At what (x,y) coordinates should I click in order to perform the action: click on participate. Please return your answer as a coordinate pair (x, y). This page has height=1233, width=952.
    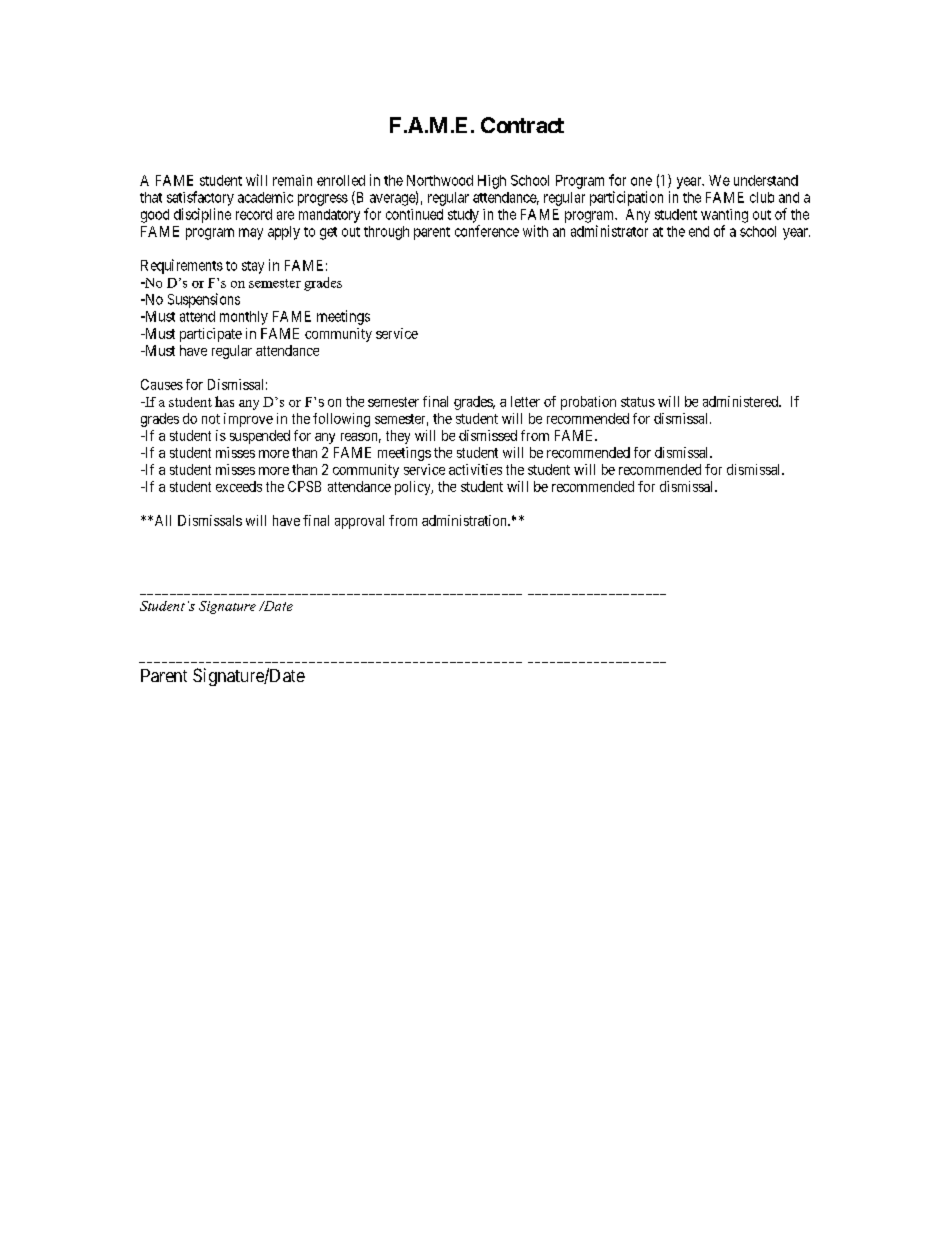
    Looking at the image, I should click on (211, 335).
